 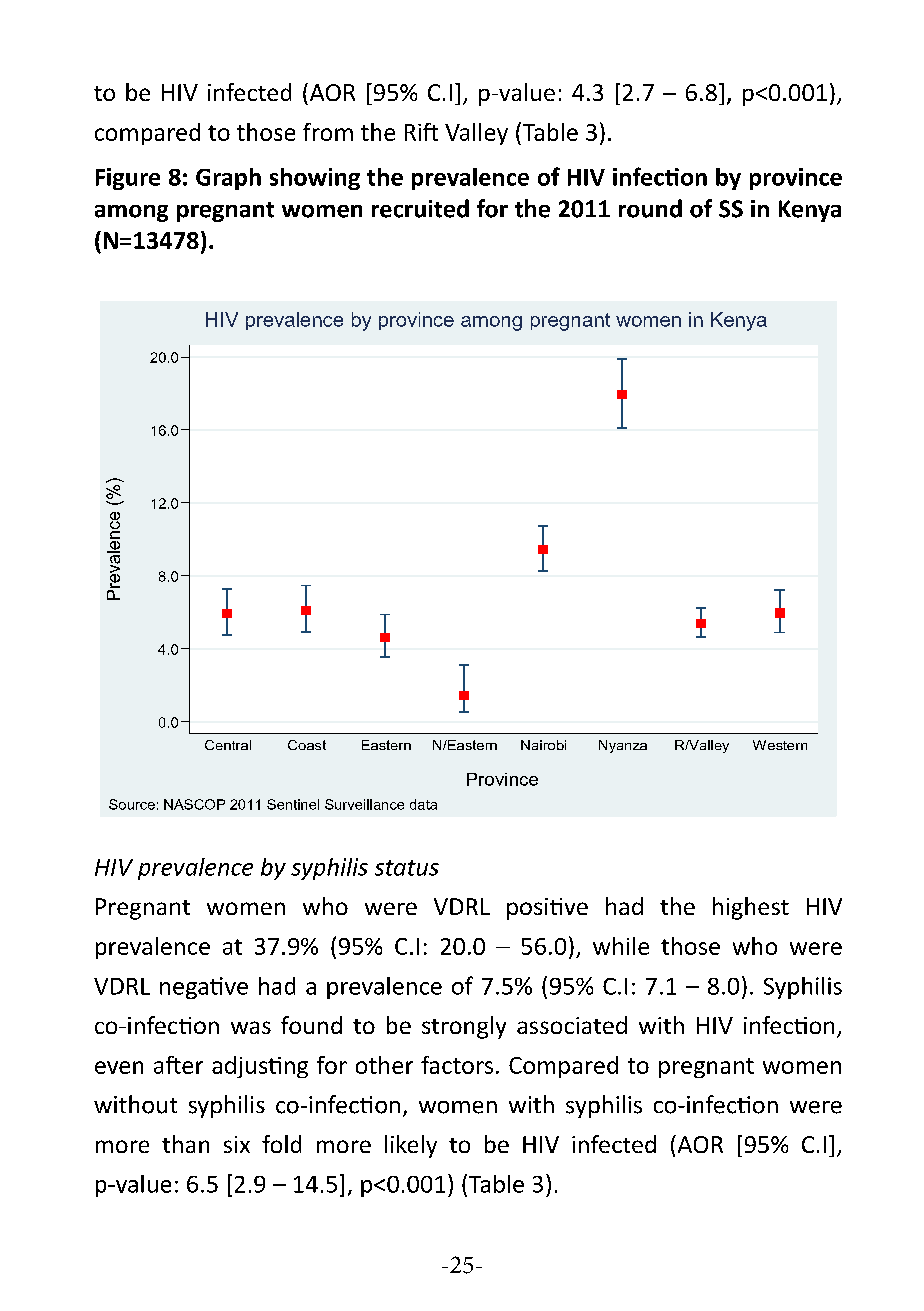 What do you see at coordinates (411, 1146) in the screenshot?
I see `likely` at bounding box center [411, 1146].
